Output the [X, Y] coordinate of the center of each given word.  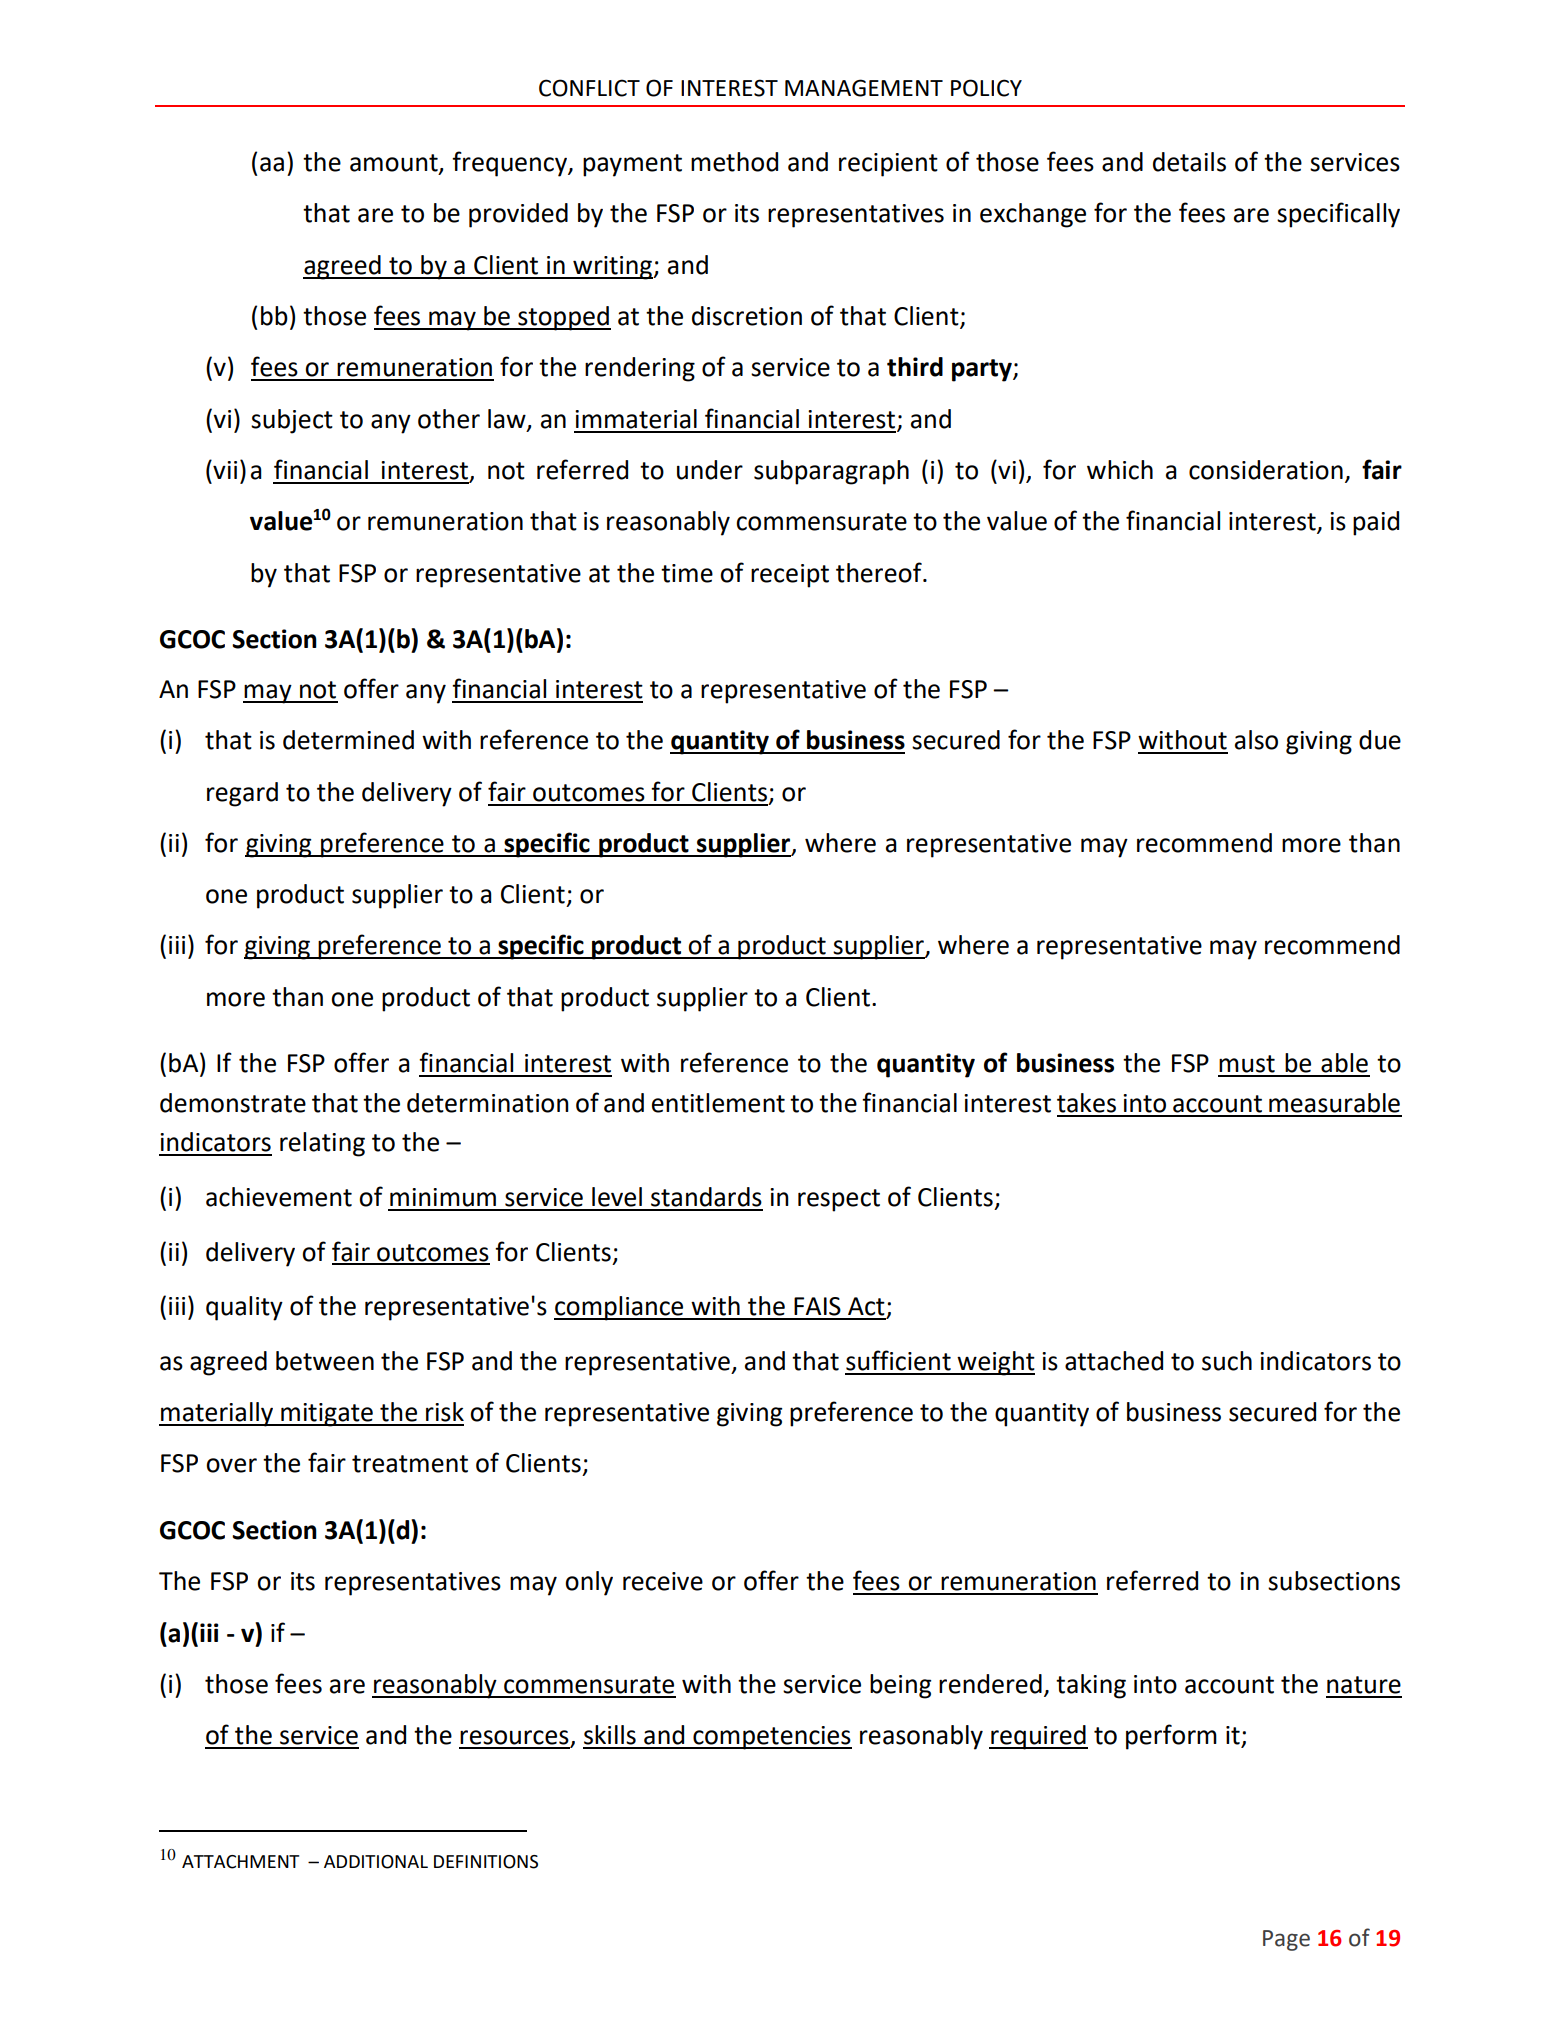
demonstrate [233, 1103]
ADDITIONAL [376, 1862]
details [1189, 162]
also [1256, 740]
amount [395, 164]
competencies [771, 1738]
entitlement [718, 1103]
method [734, 162]
